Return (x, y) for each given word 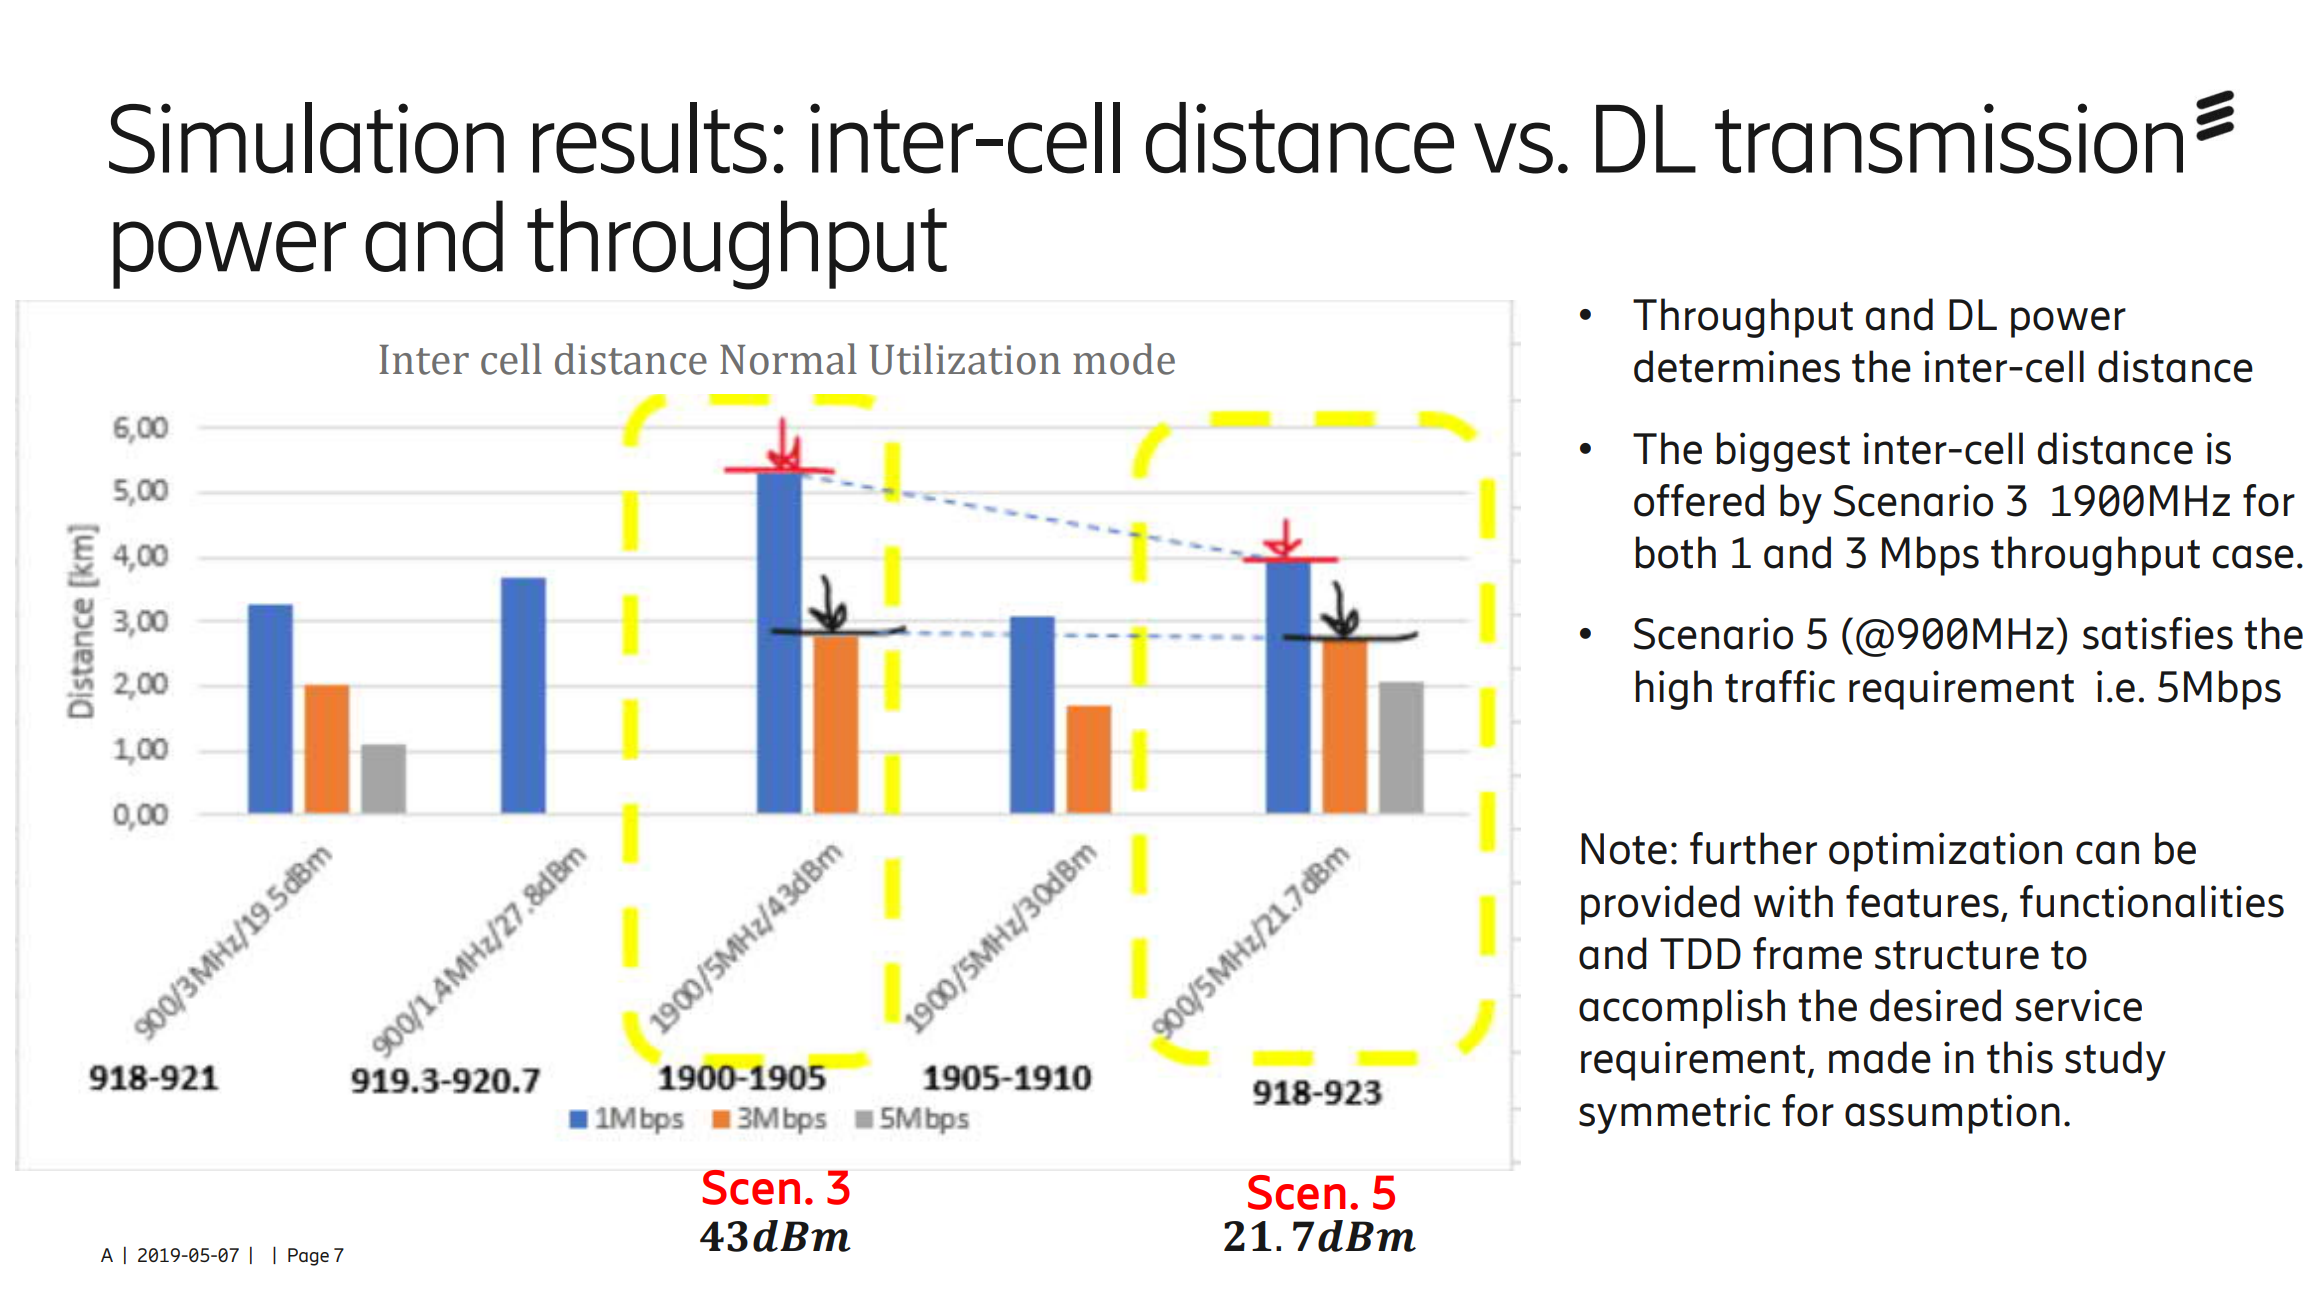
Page (308, 1257)
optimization (1945, 852)
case (2253, 557)
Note (1624, 849)
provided (1660, 905)
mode (1124, 359)
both (1676, 552)
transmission (1949, 138)
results (650, 138)
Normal (788, 359)
